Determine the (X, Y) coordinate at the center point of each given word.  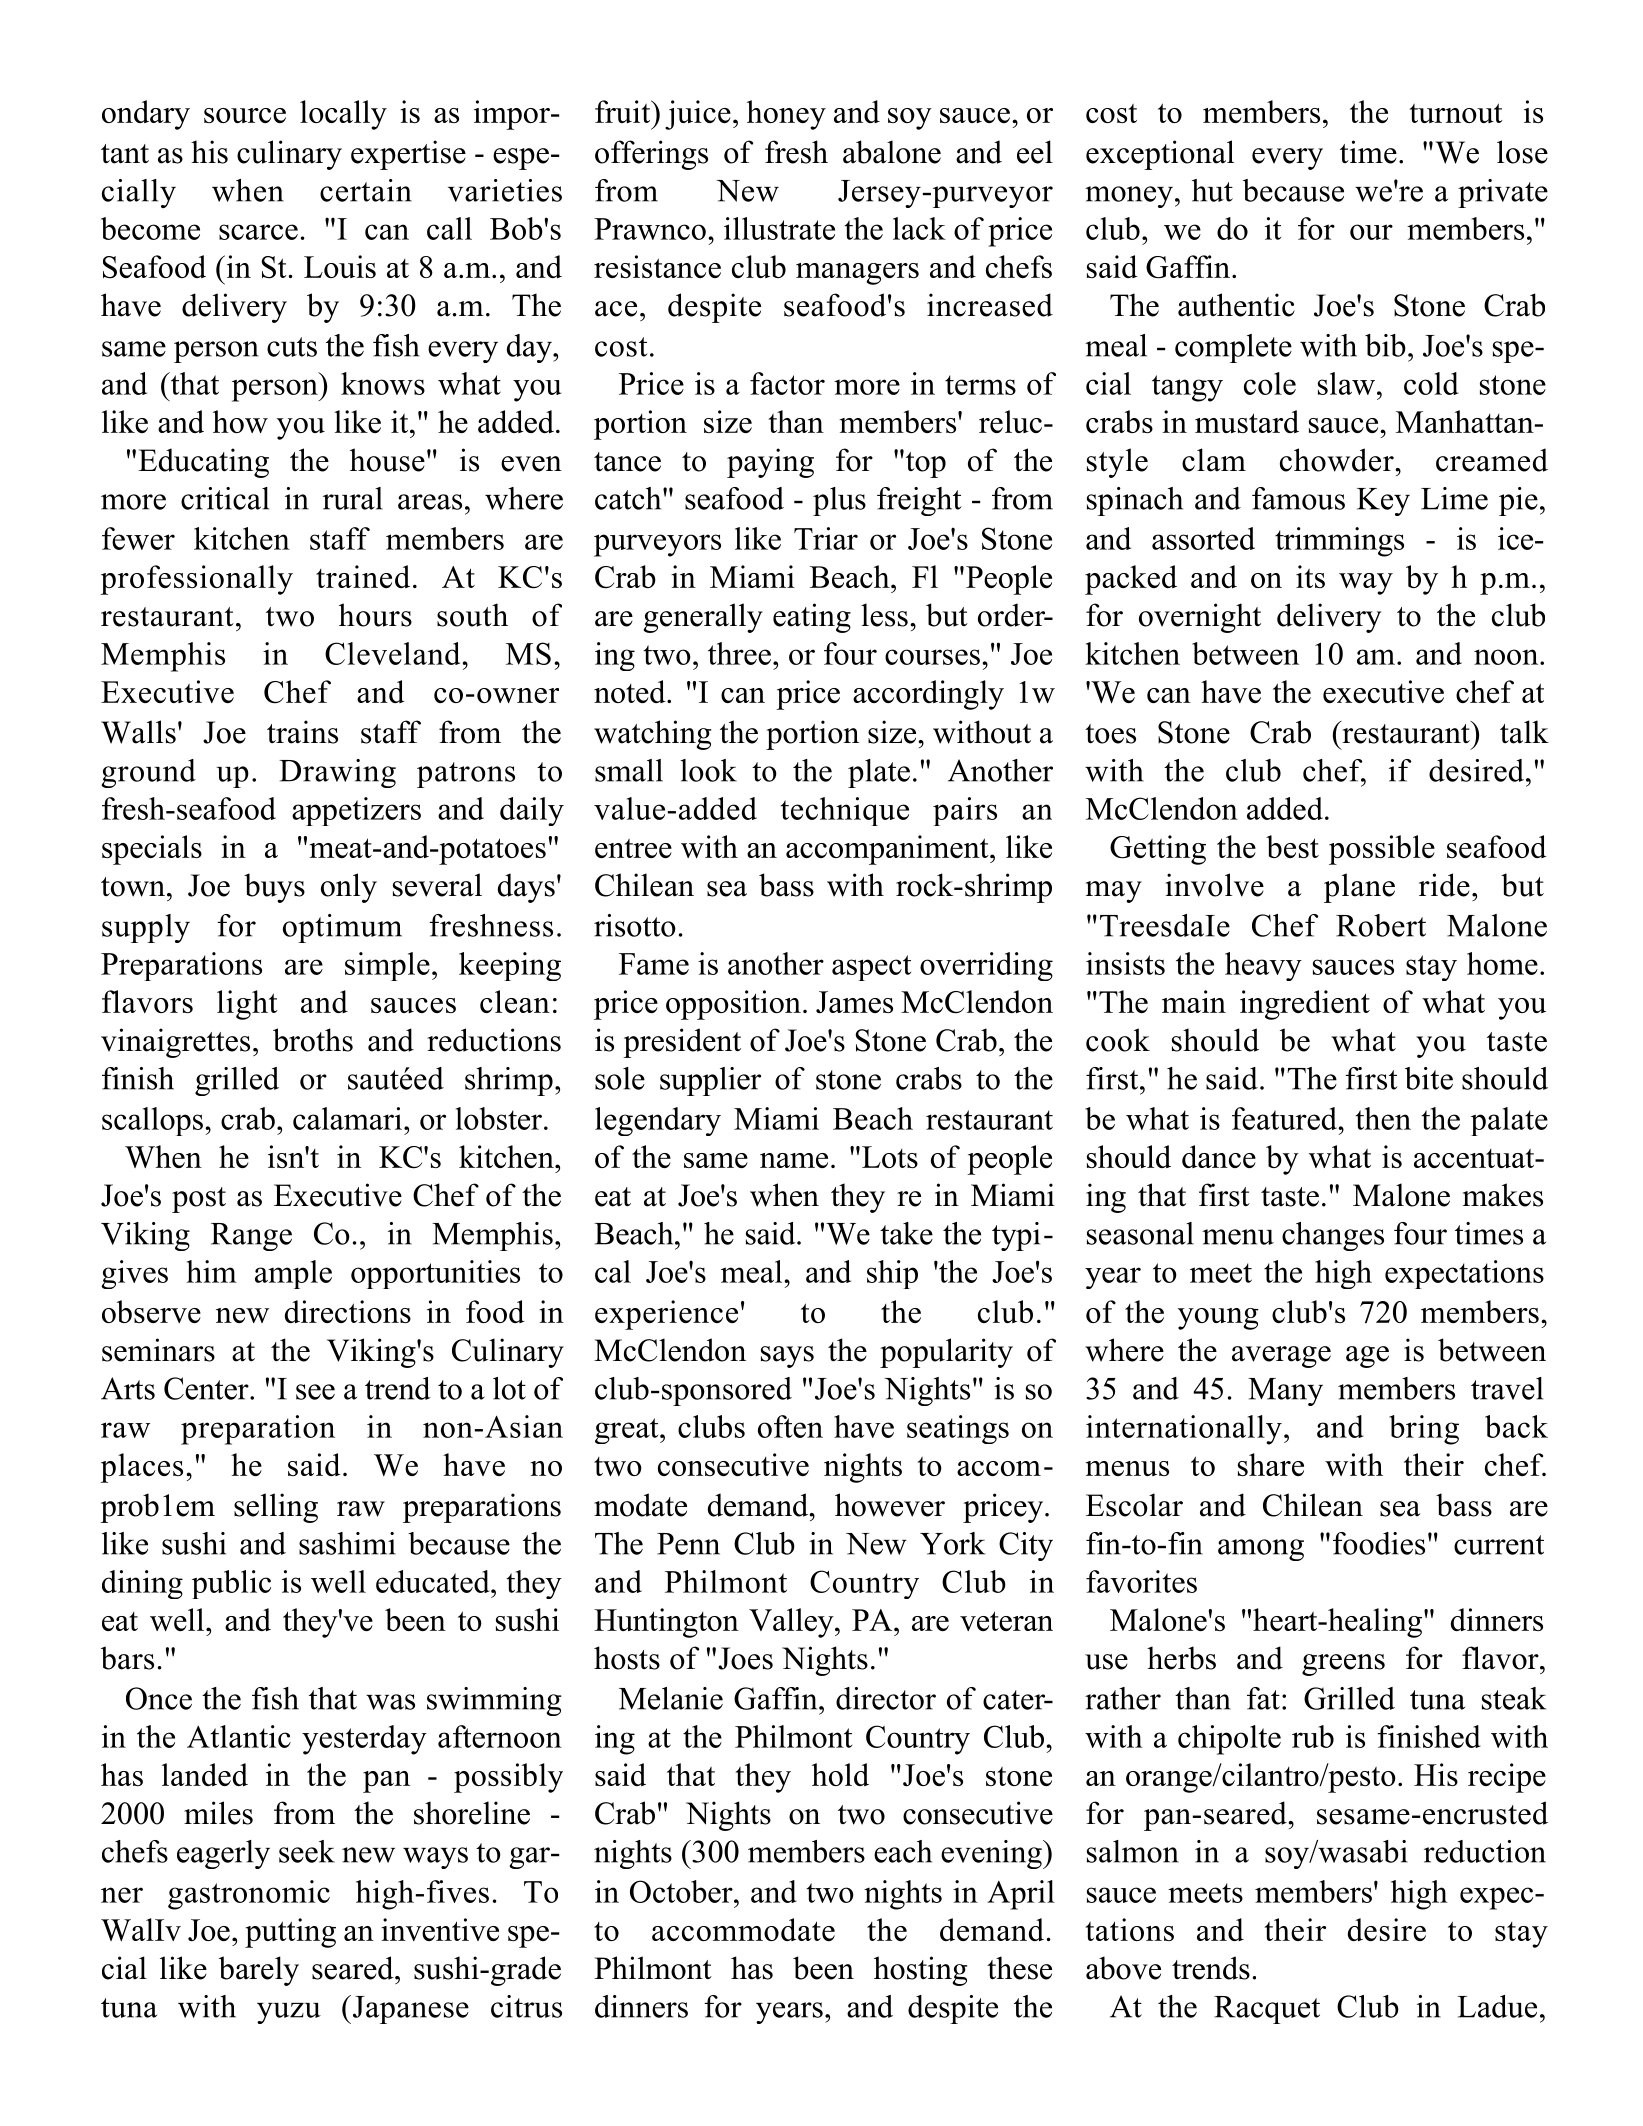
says (787, 1357)
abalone (892, 152)
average (1281, 1357)
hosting (920, 1971)
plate (879, 773)
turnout (1456, 113)
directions (348, 1311)
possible (1382, 850)
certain (366, 190)
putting (290, 1933)
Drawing (337, 773)
